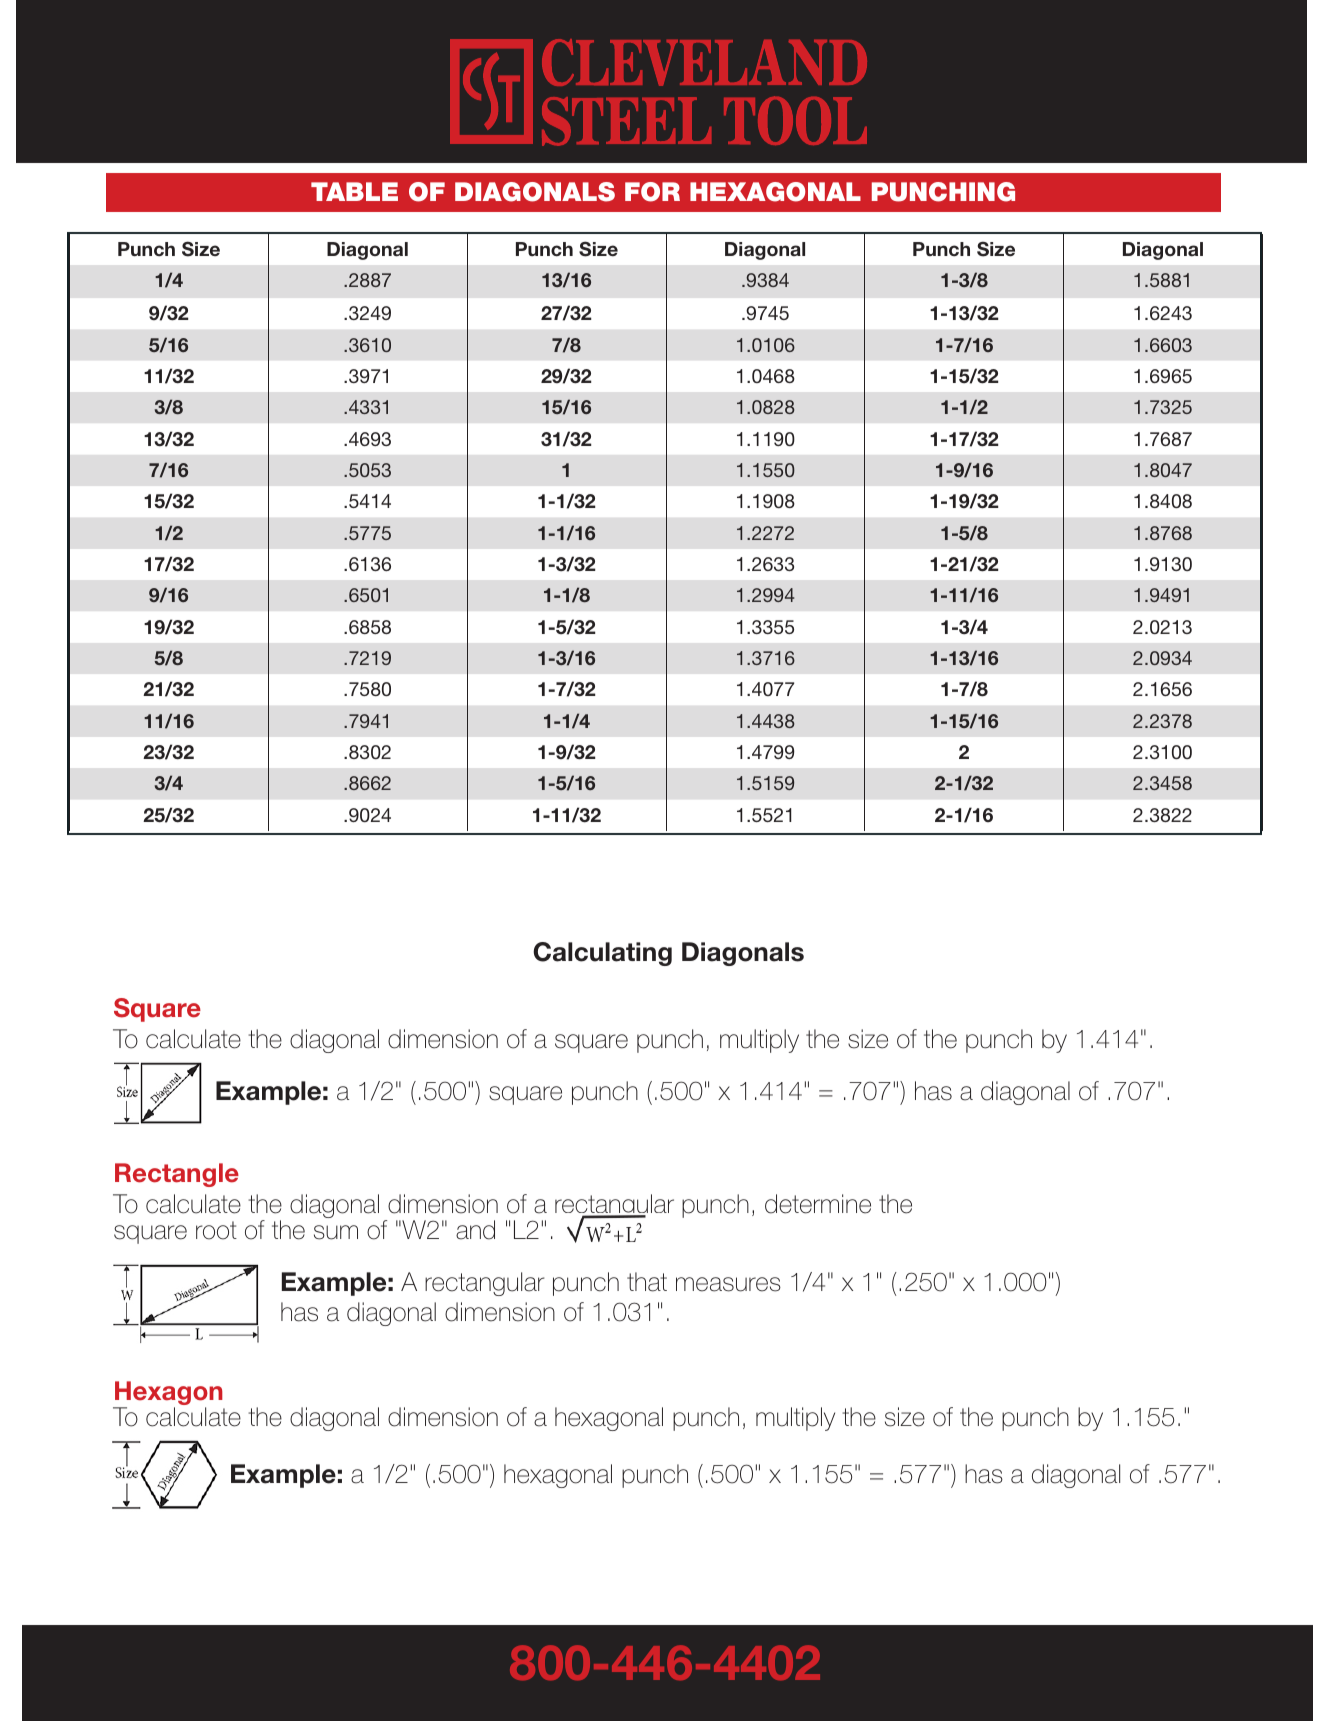 The height and width of the image is (1721, 1330). I want to click on TABLE, so click(354, 191).
